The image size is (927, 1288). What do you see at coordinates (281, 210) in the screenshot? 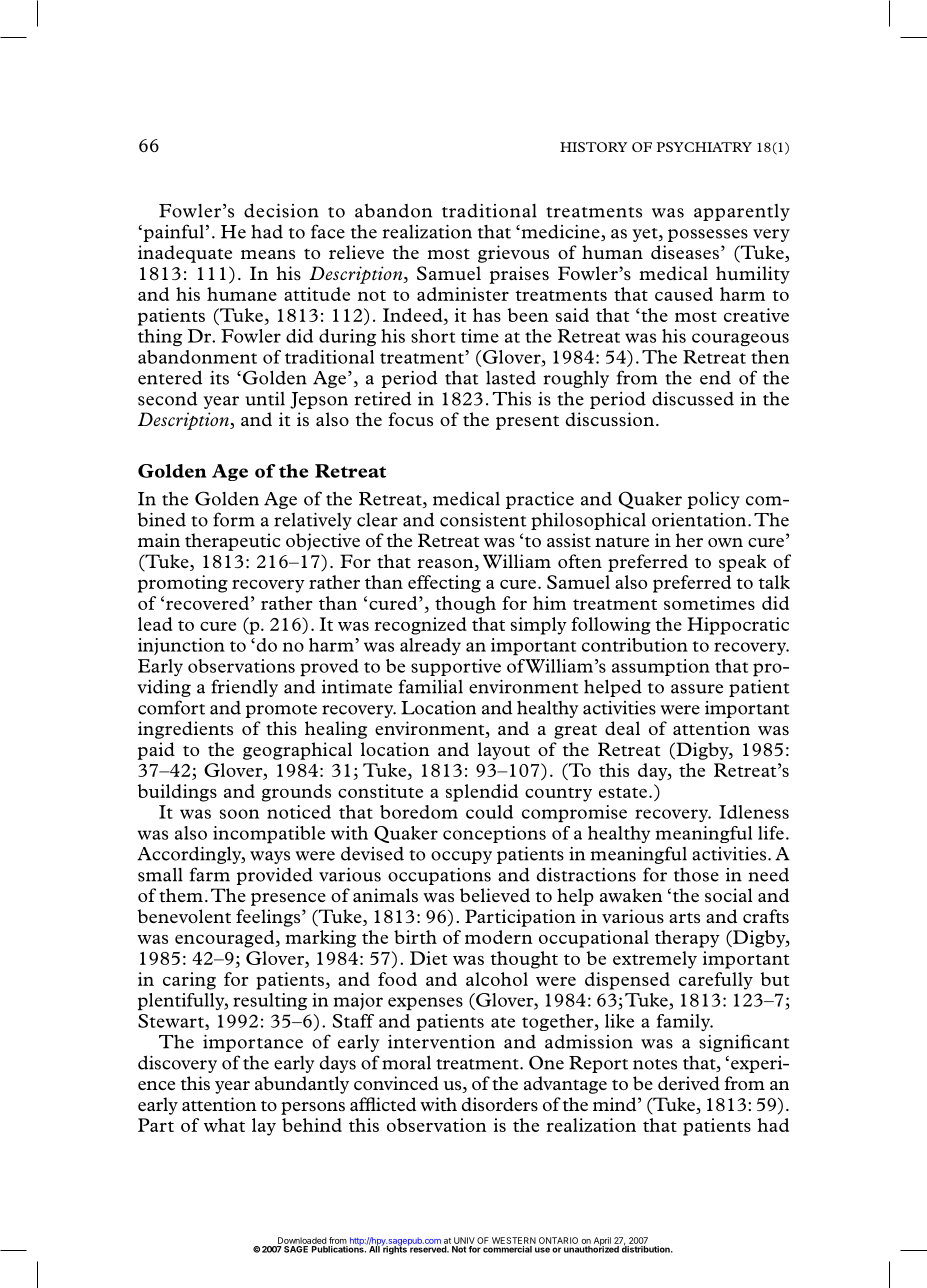
I see `decision` at bounding box center [281, 210].
